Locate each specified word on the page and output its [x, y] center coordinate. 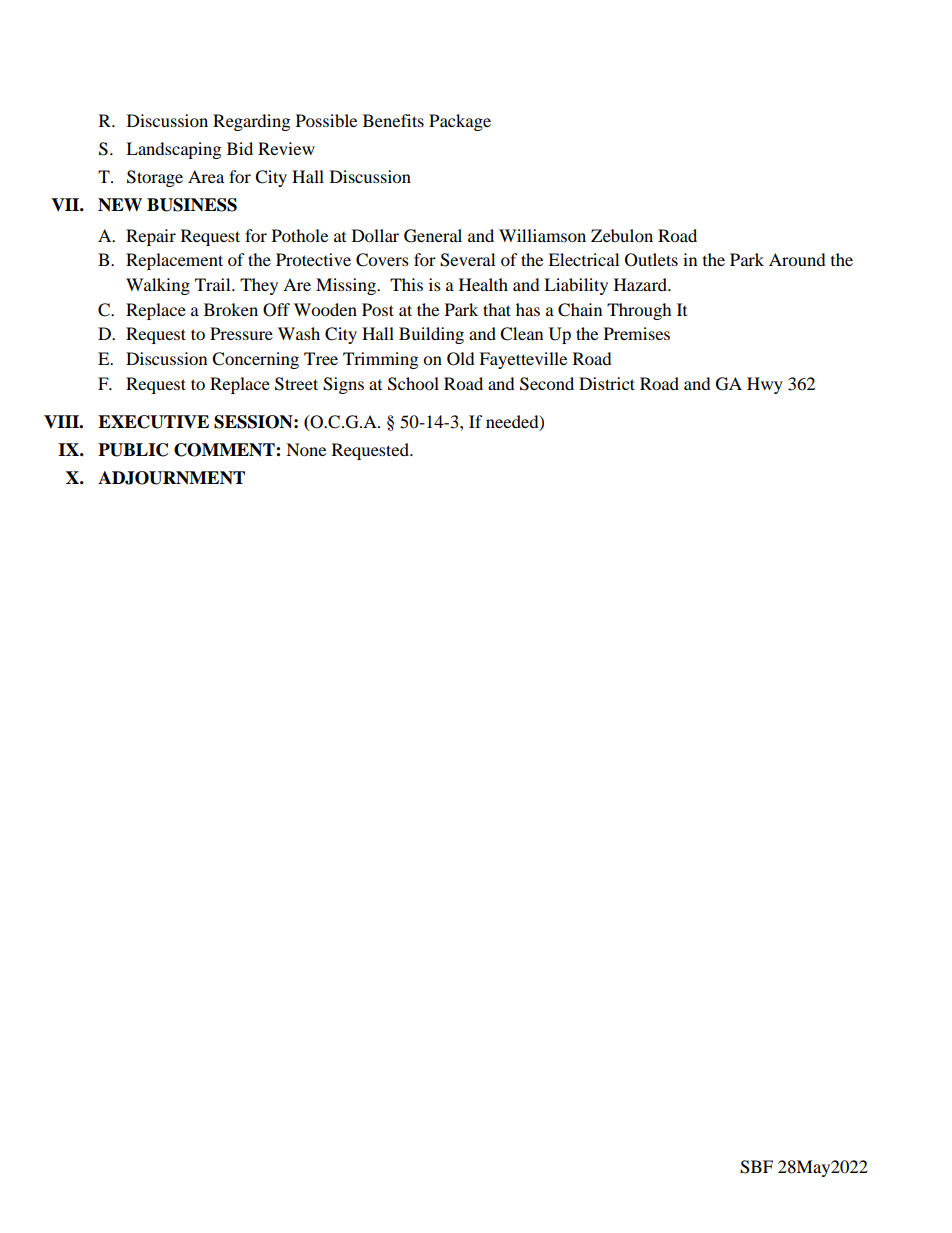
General [433, 236]
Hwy [765, 385]
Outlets [651, 260]
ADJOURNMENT [171, 478]
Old [461, 359]
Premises [637, 333]
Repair [151, 237]
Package [460, 122]
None [306, 449]
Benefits [393, 120]
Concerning [255, 360]
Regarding [251, 122]
